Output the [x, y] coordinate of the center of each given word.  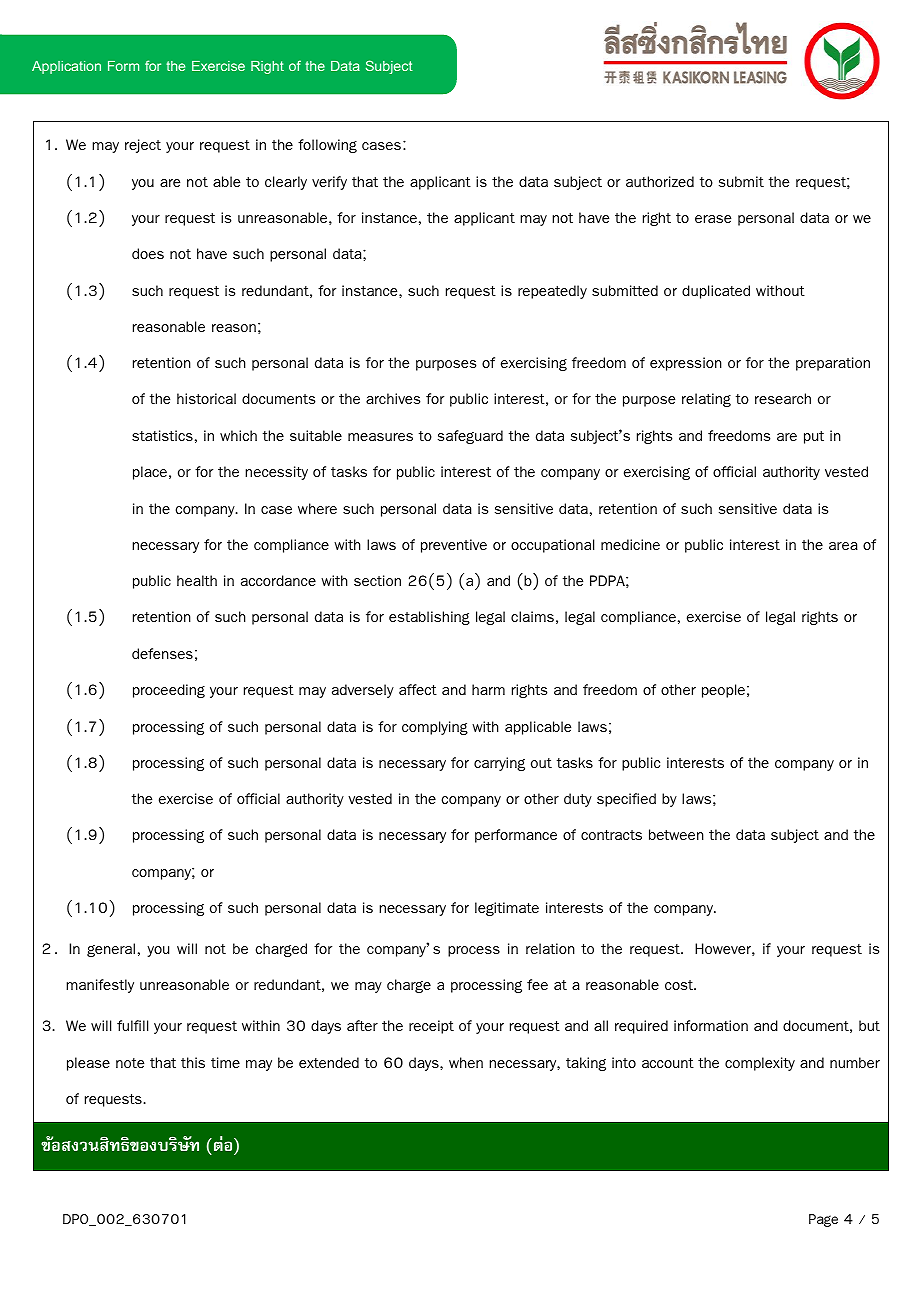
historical [206, 398]
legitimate [507, 909]
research [783, 398]
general [111, 950]
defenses [162, 653]
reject [143, 146]
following [327, 146]
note [130, 1063]
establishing [429, 618]
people [723, 691]
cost [680, 985]
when [466, 1062]
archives [393, 398]
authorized [660, 181]
